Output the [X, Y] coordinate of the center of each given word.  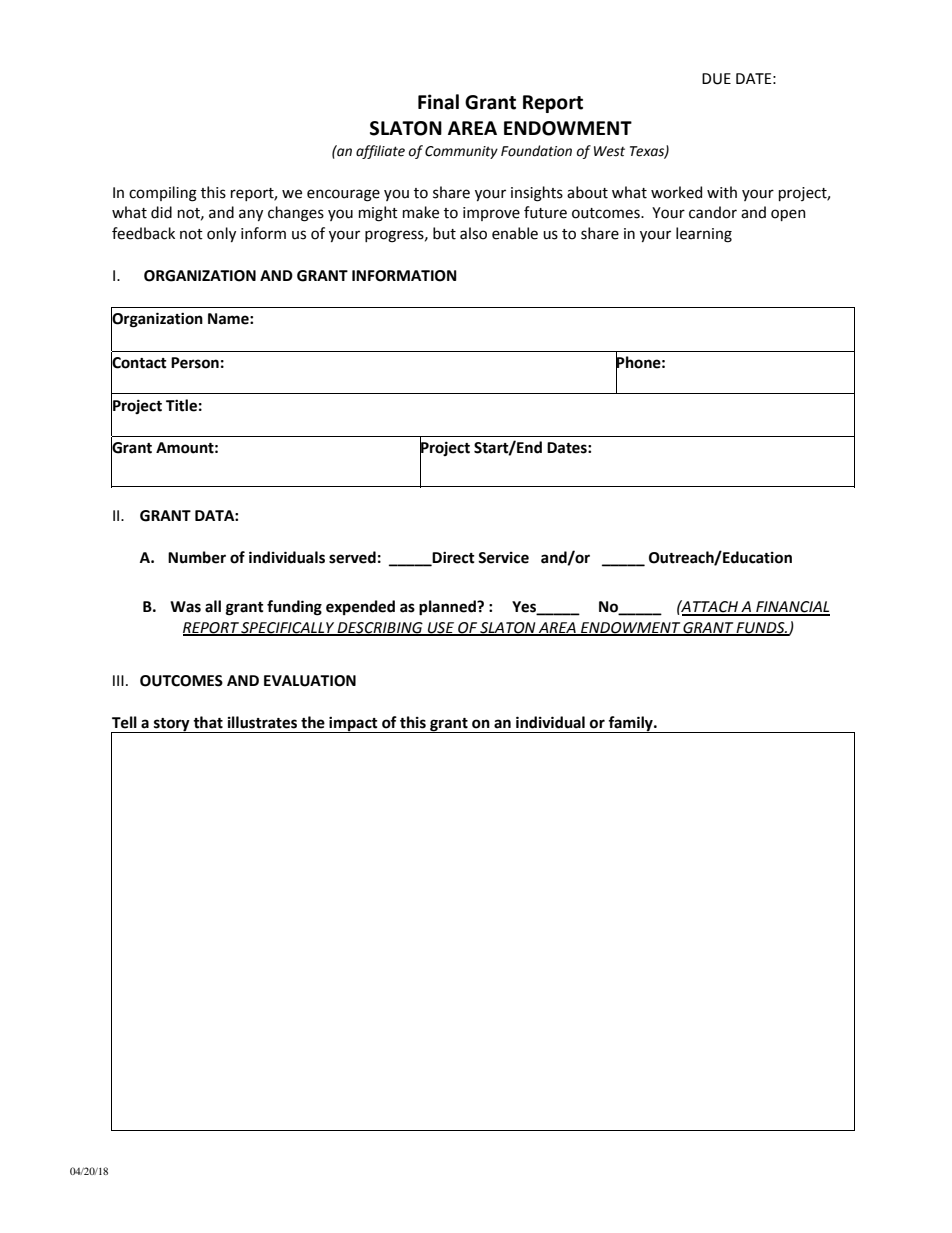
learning [704, 235]
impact [353, 725]
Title [181, 405]
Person [195, 363]
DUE [716, 79]
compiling [163, 194]
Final [438, 102]
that [208, 722]
